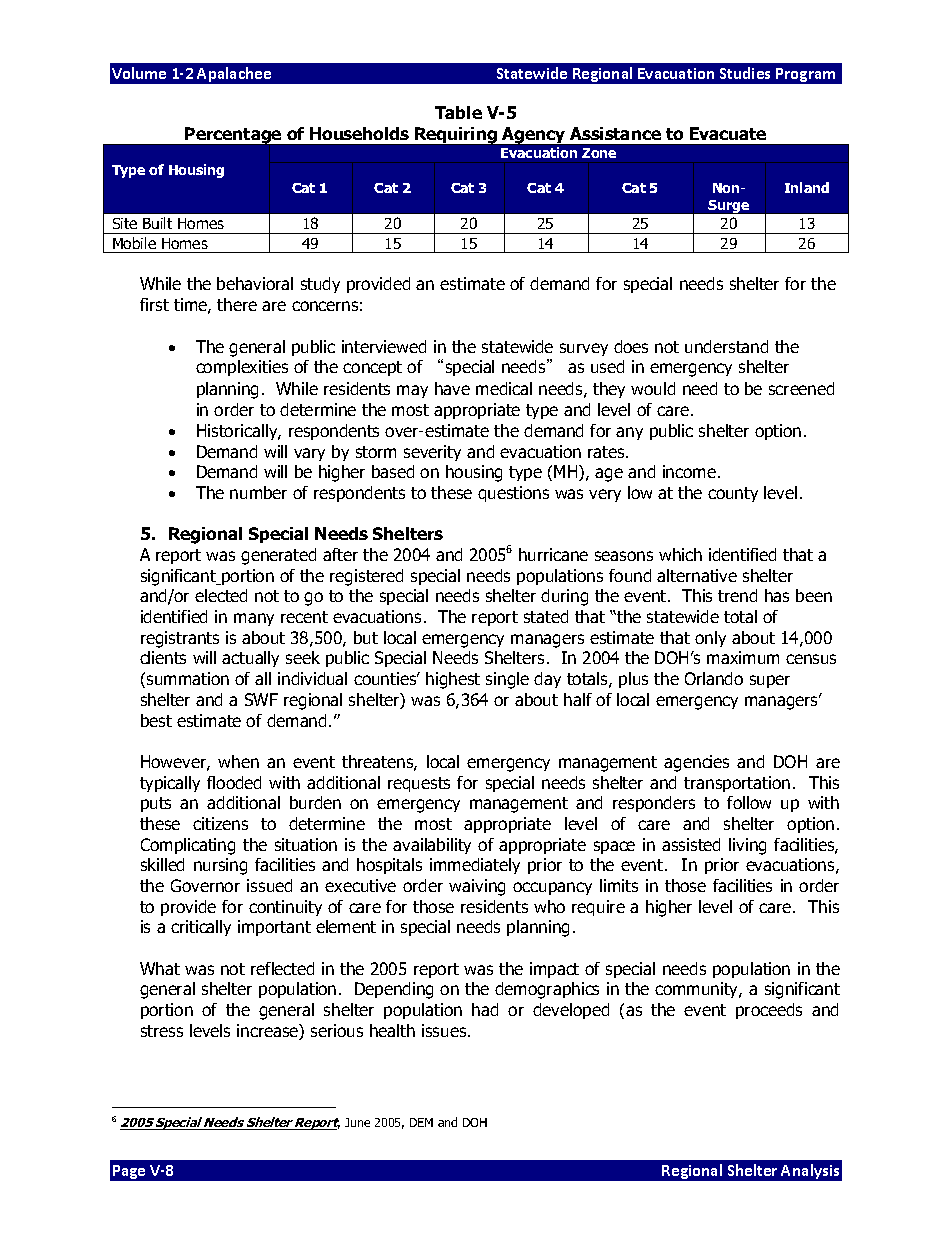 Image resolution: width=952 pixels, height=1233 pixels. I want to click on understand, so click(726, 346).
